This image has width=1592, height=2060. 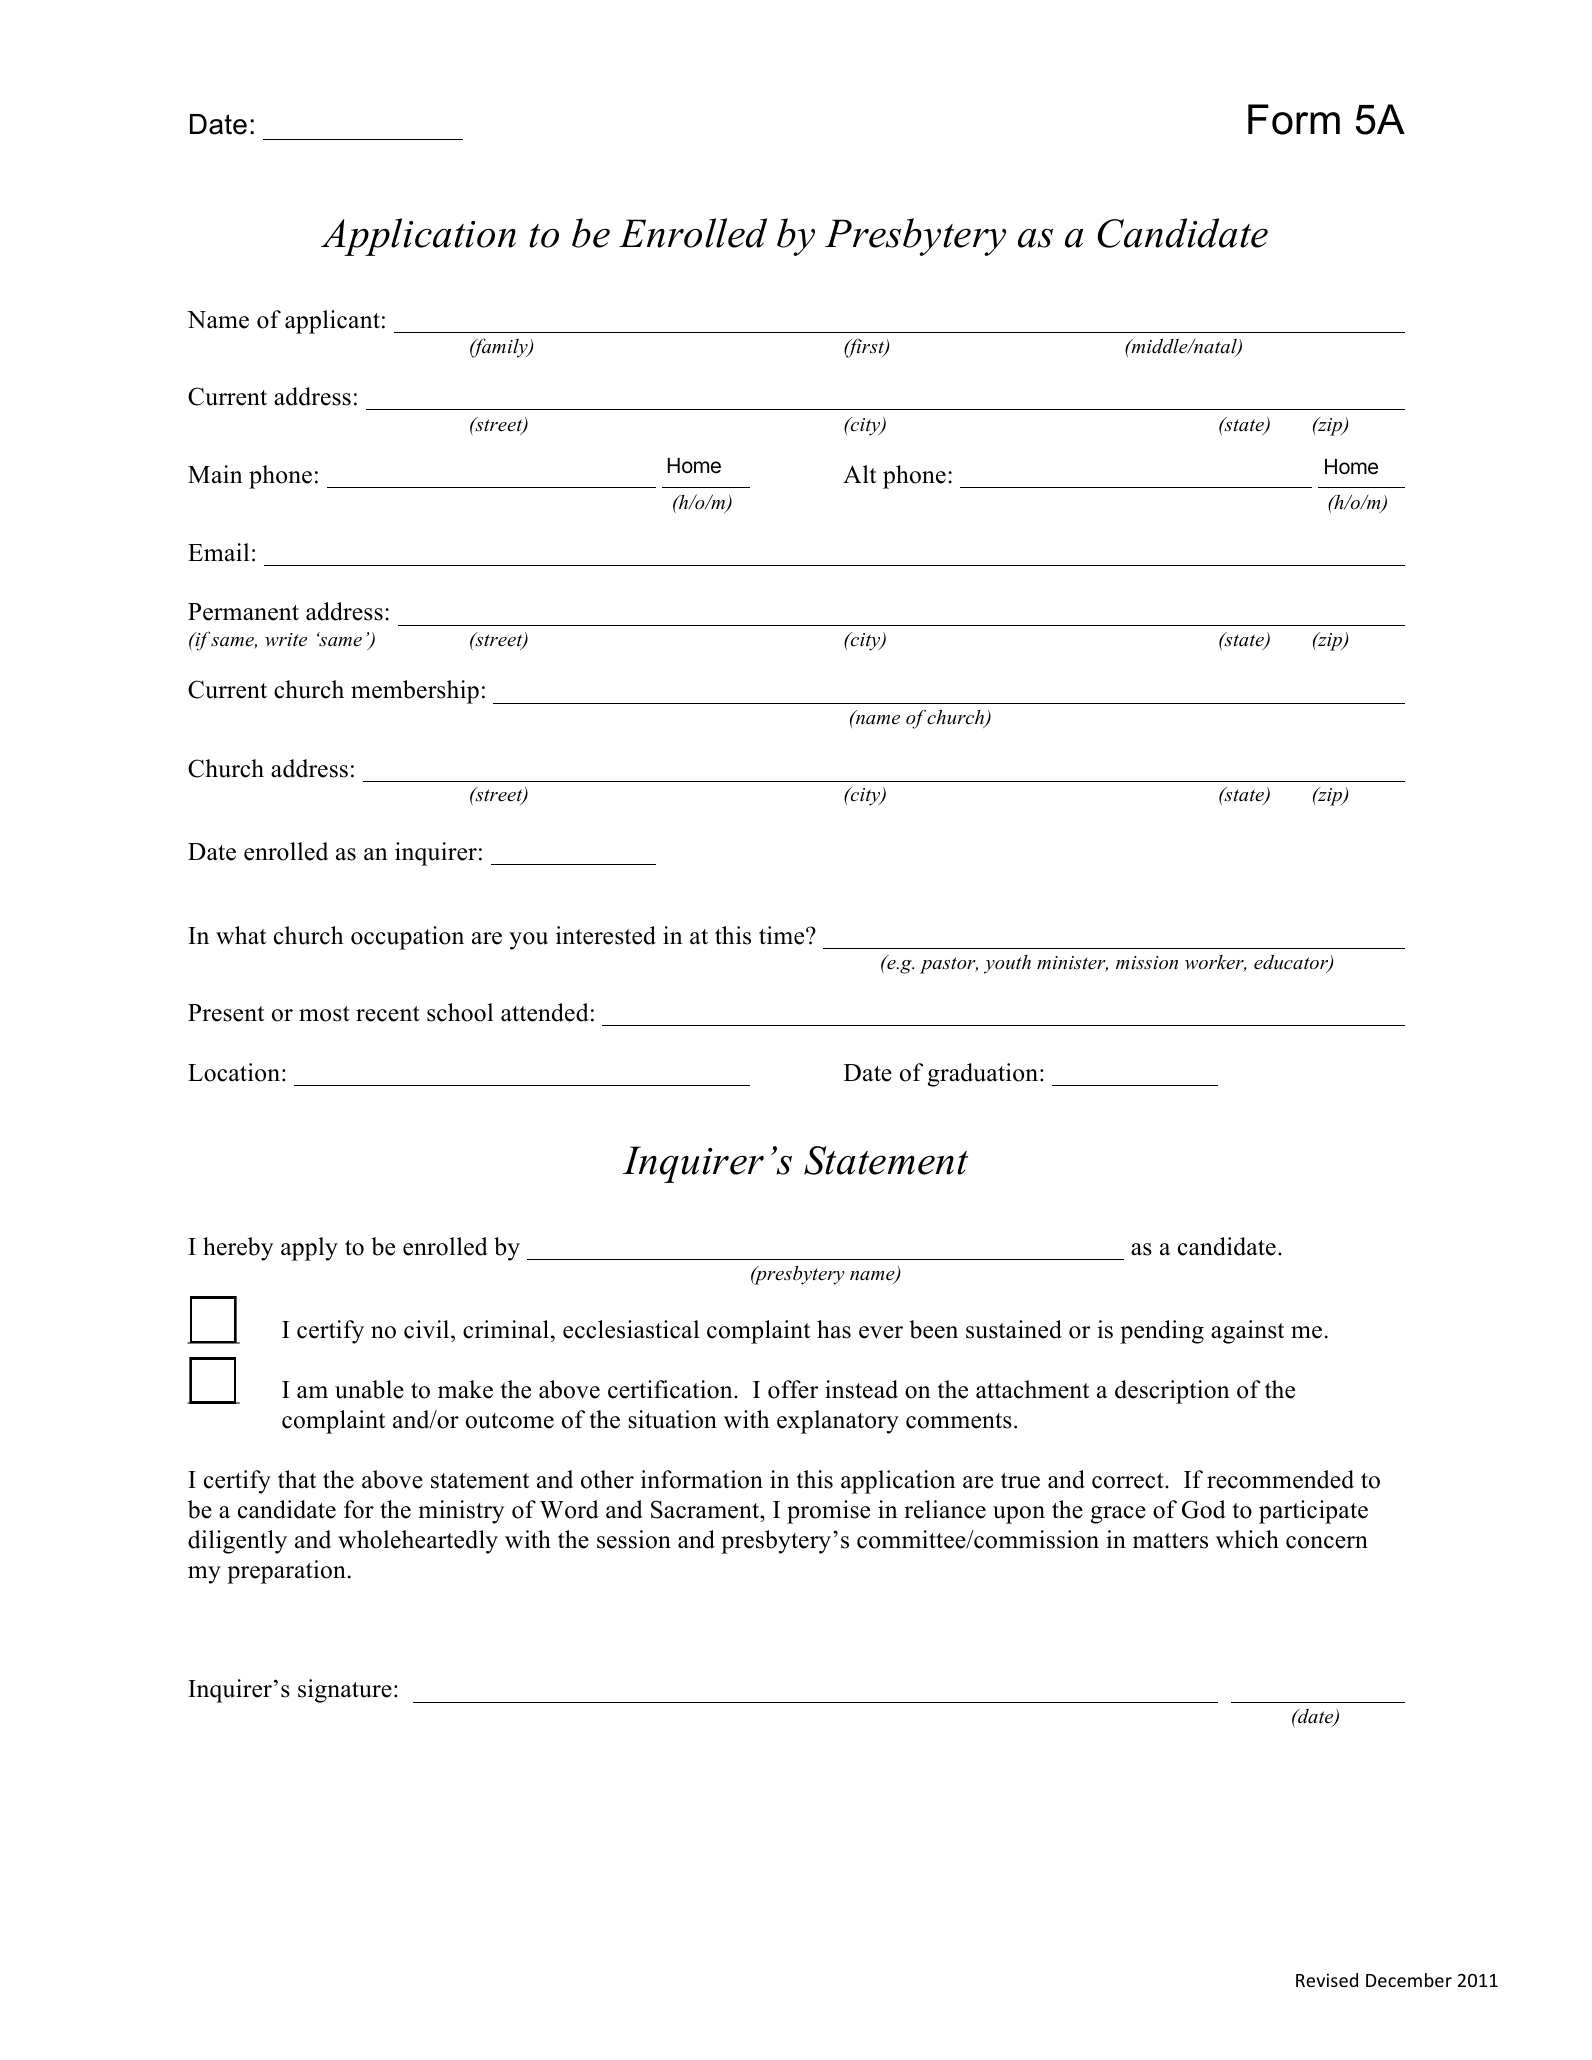 I want to click on membership, so click(x=415, y=692).
